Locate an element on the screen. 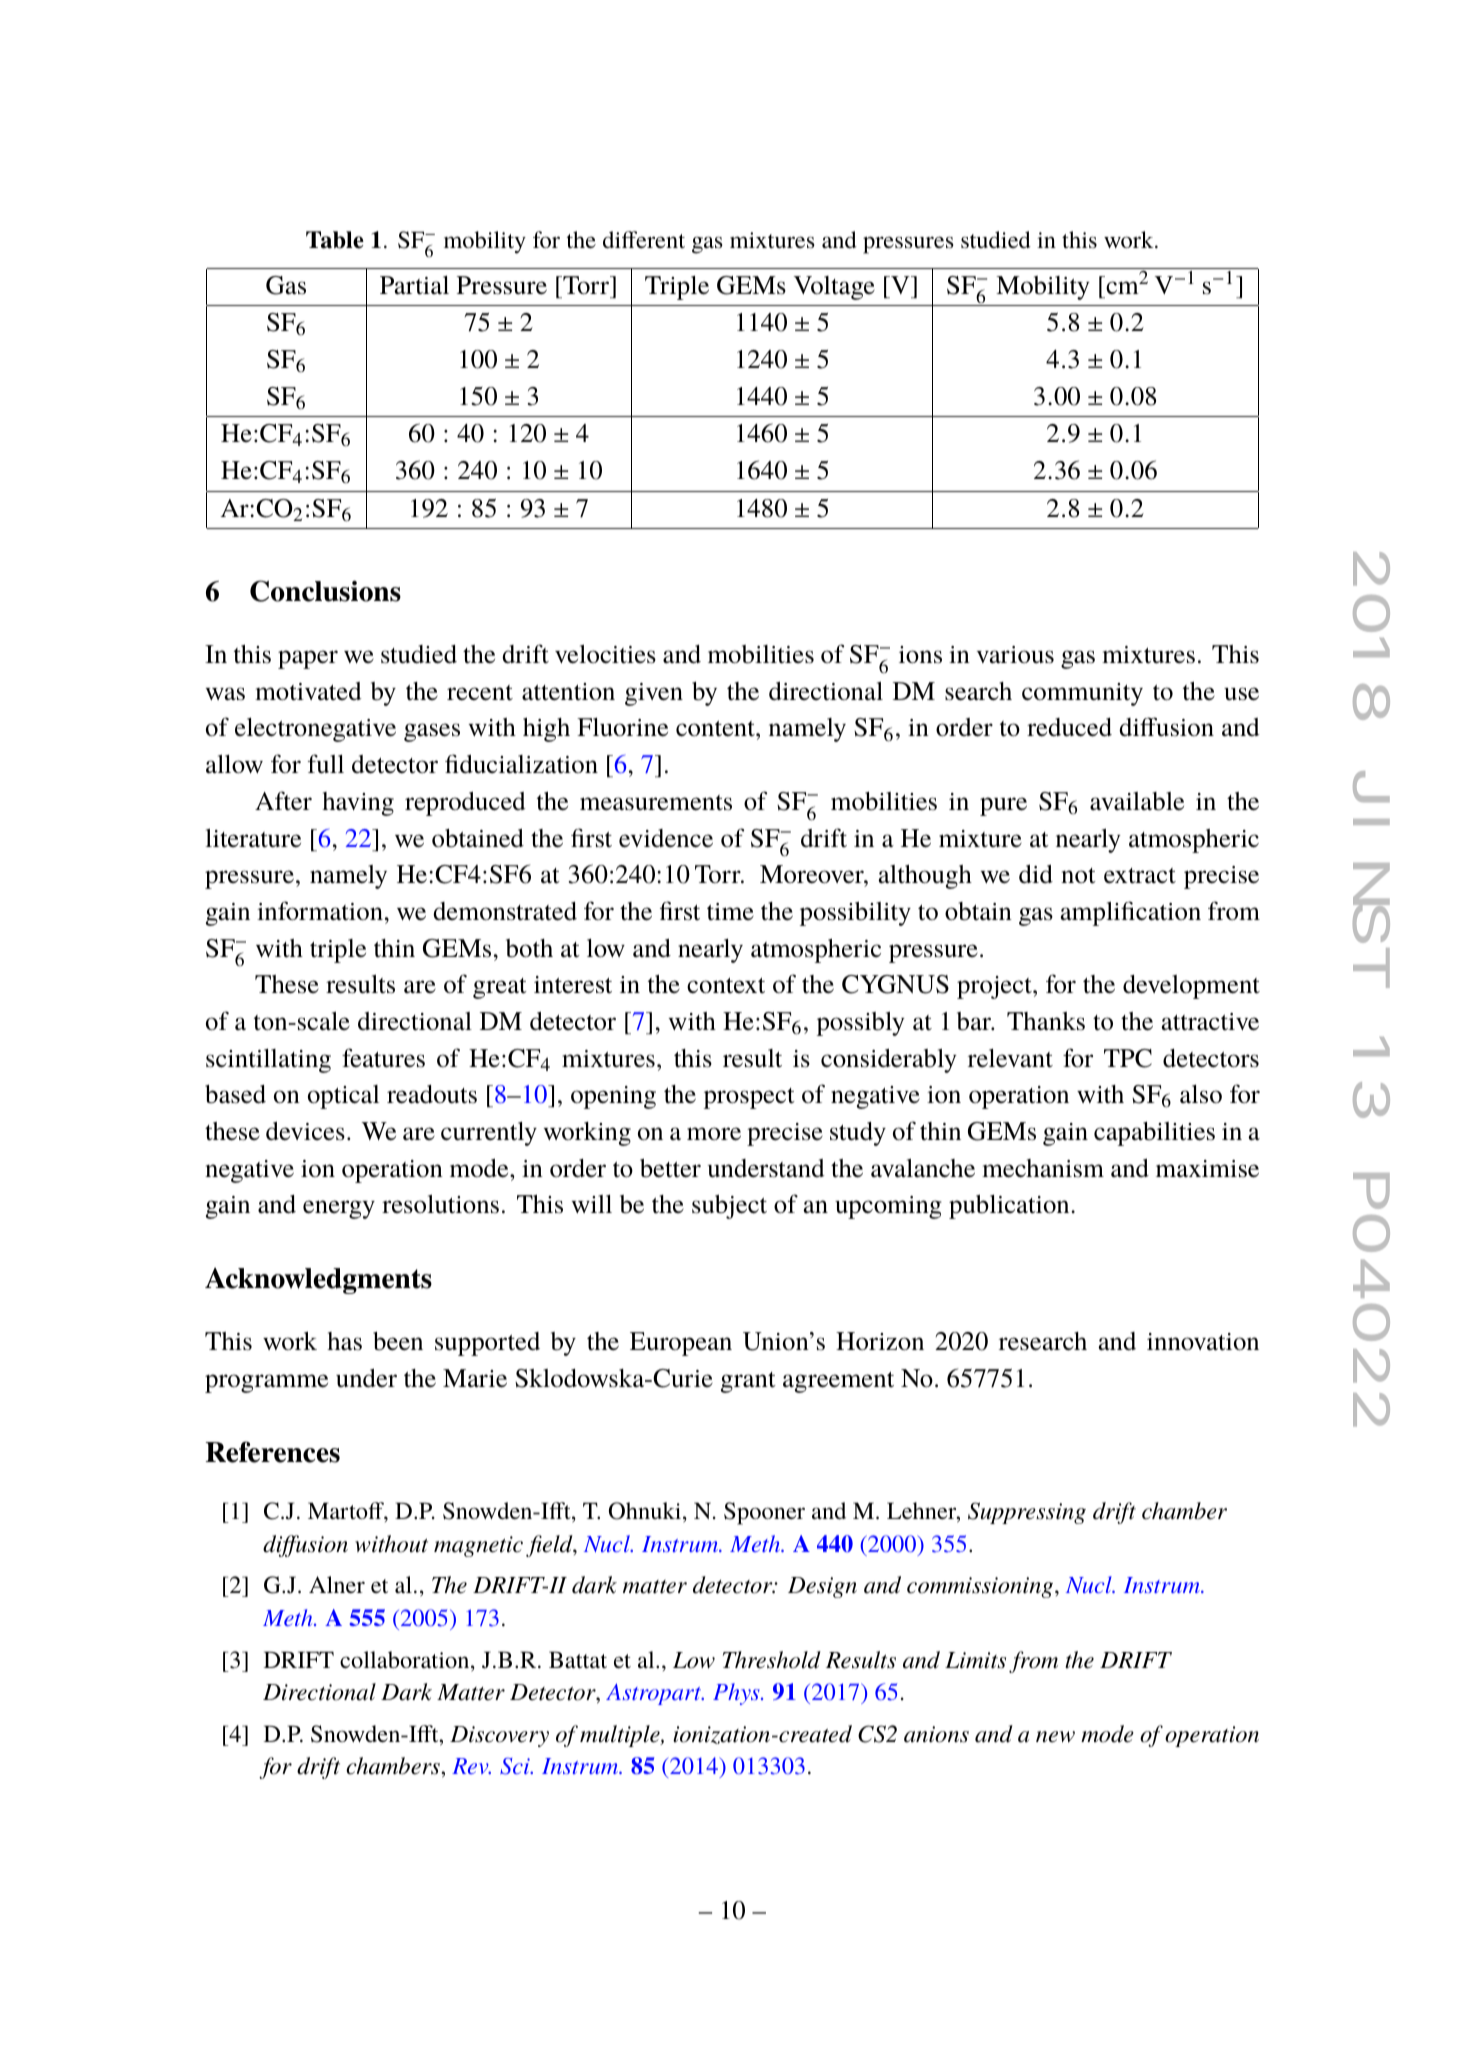  TPC is located at coordinates (1128, 1058).
